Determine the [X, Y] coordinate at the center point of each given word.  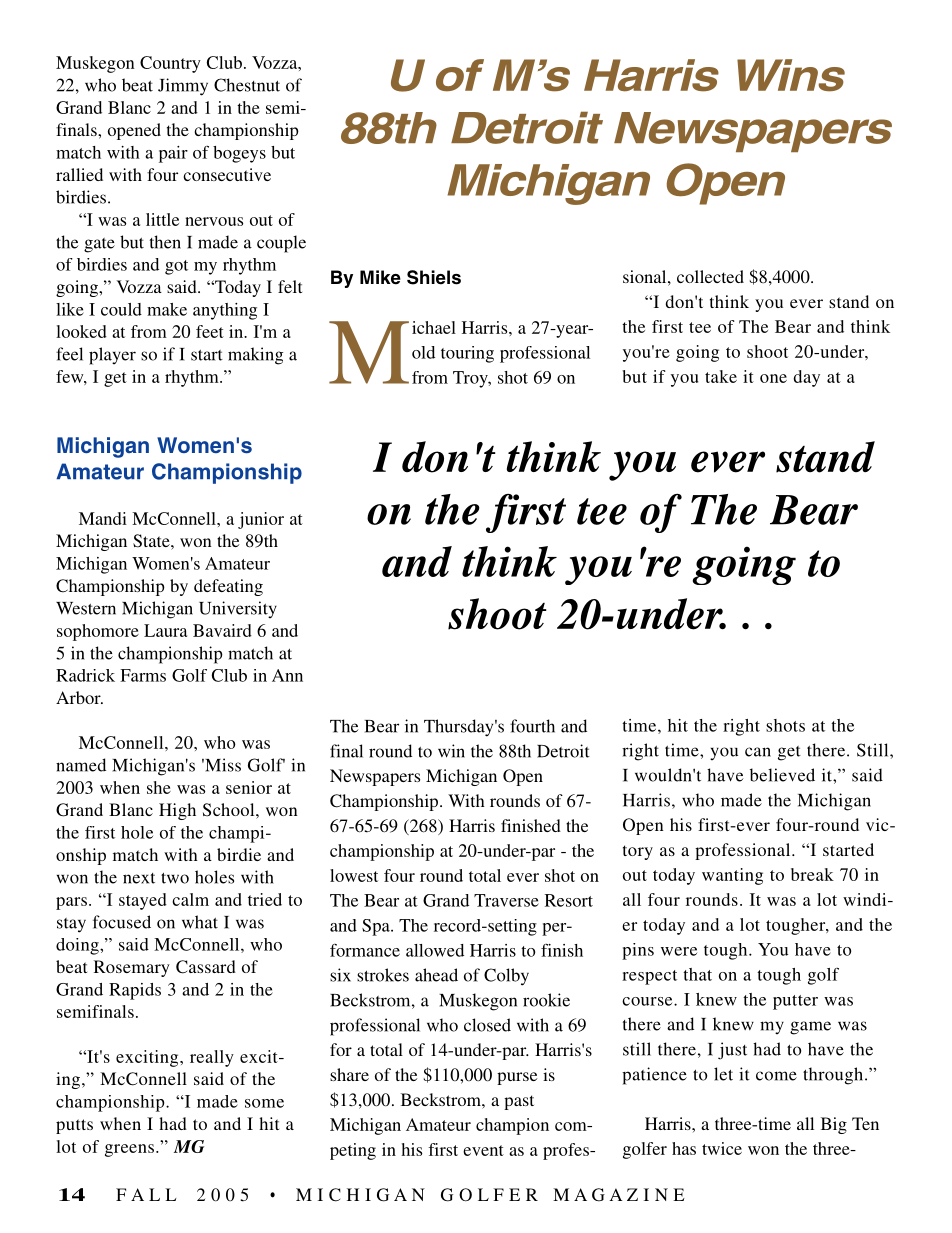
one [773, 378]
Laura [165, 630]
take [721, 376]
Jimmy [183, 87]
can [758, 752]
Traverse [506, 900]
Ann [287, 675]
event [483, 1150]
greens [129, 1150]
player [112, 356]
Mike [380, 277]
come [776, 1076]
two [175, 878]
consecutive [227, 174]
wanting [732, 876]
